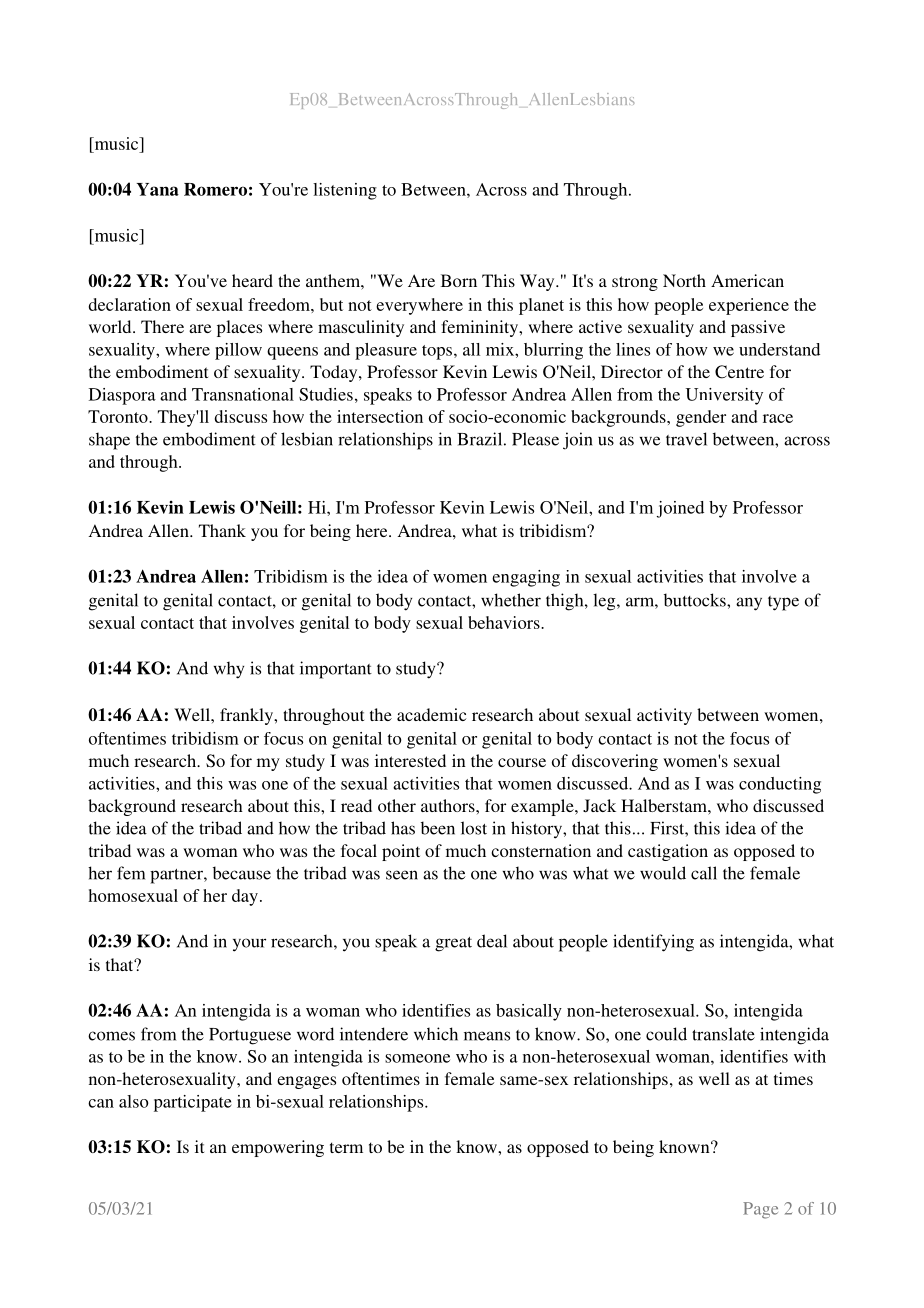 Image resolution: width=924 pixels, height=1308 pixels. What do you see at coordinates (278, 1148) in the image?
I see `empowering` at bounding box center [278, 1148].
